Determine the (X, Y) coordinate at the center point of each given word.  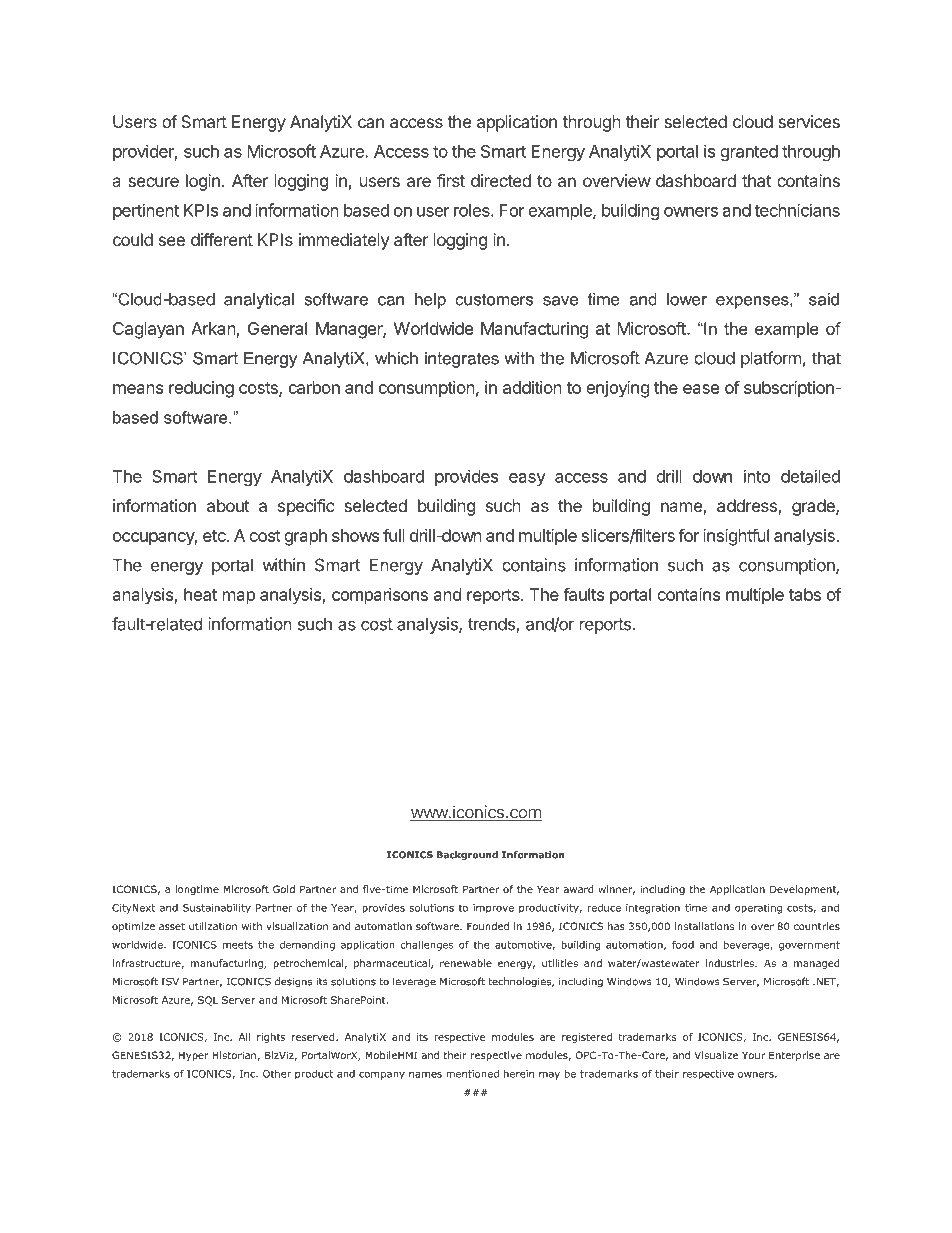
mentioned (472, 1074)
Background (467, 855)
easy (527, 479)
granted (749, 153)
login (203, 182)
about (228, 505)
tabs (805, 594)
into (757, 476)
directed (501, 180)
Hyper (193, 1056)
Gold (284, 889)
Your (753, 1055)
